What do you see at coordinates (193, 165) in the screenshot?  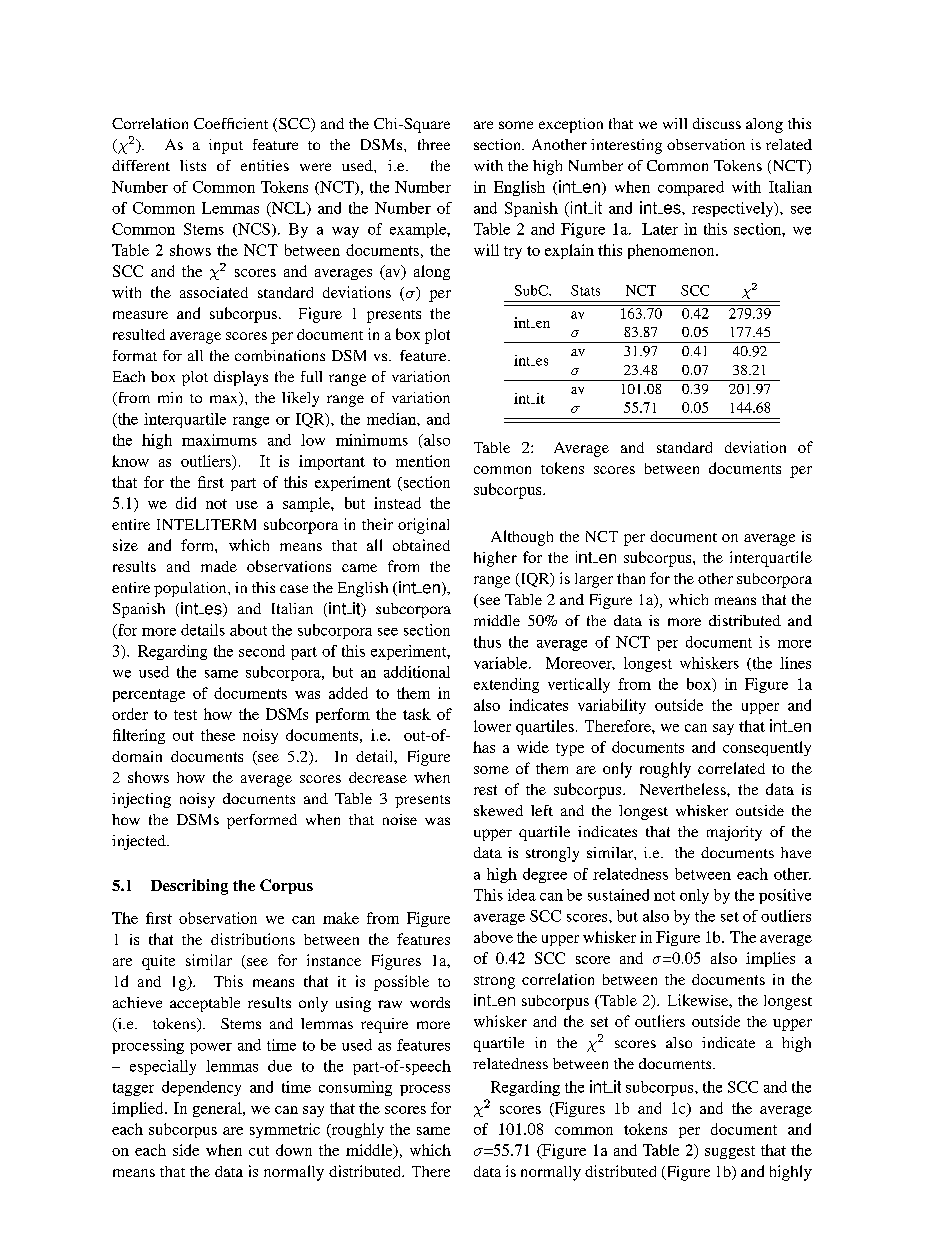 I see `lists` at bounding box center [193, 165].
